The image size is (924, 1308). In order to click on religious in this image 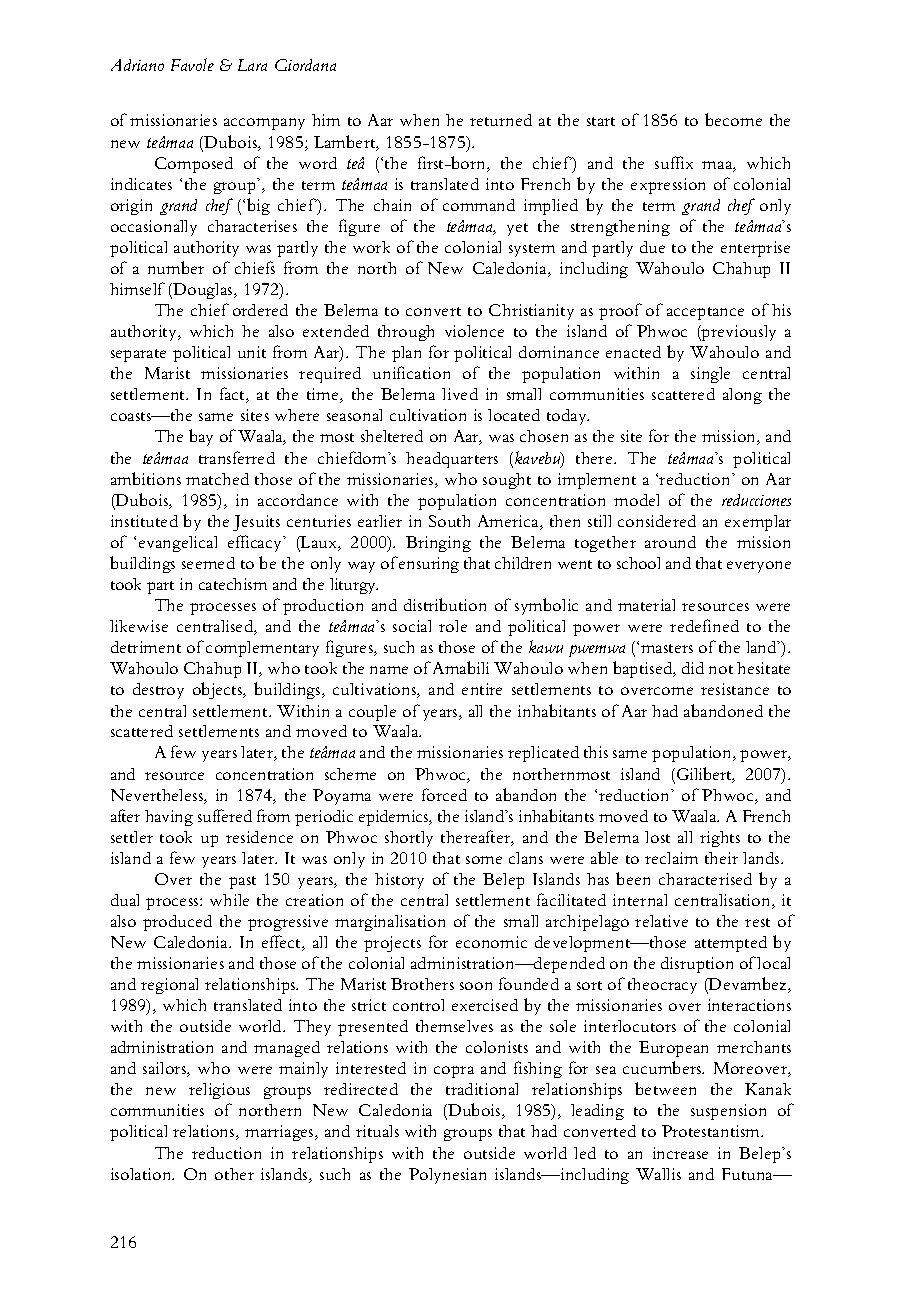, I will do `click(219, 1091)`.
